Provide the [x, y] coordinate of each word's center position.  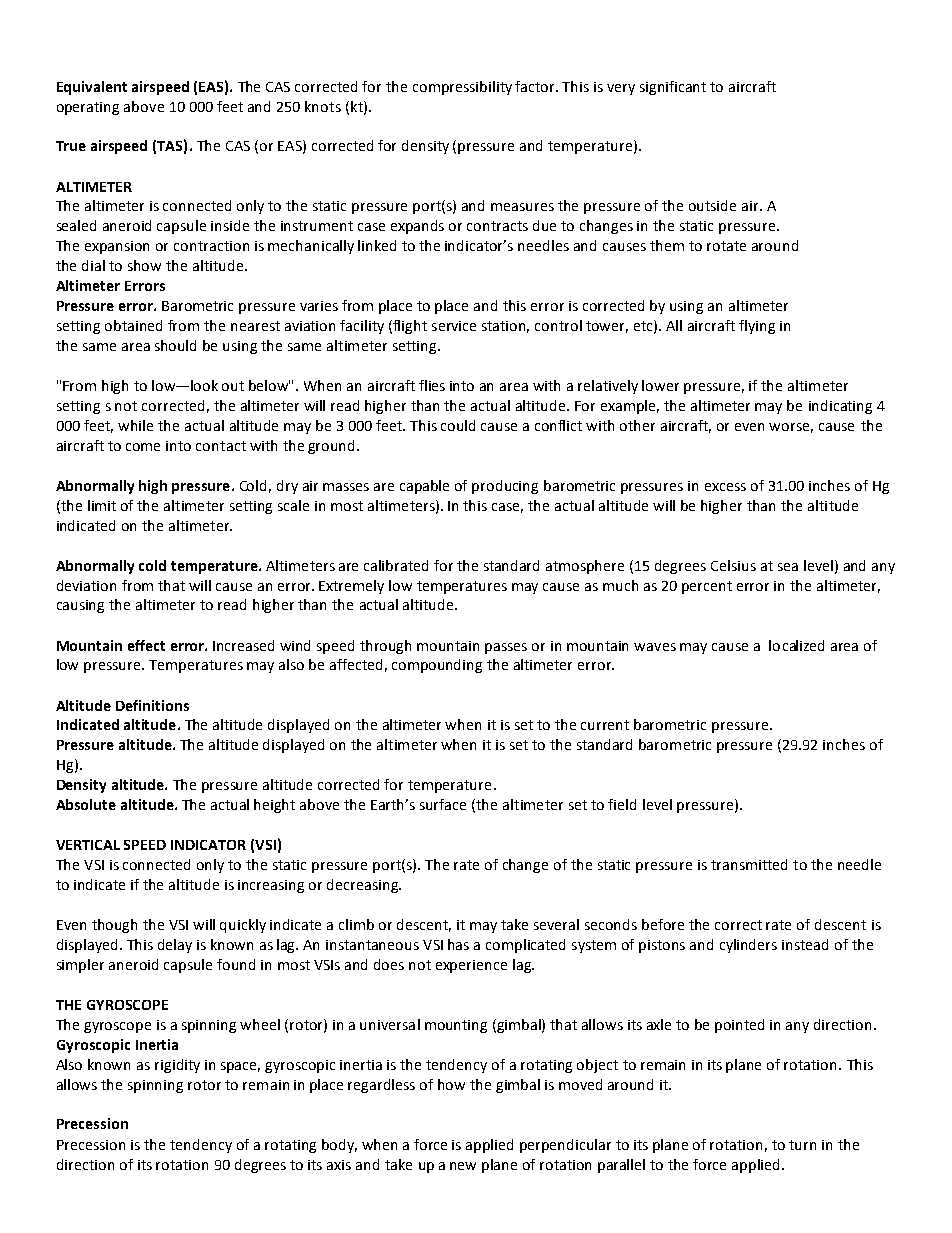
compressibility [462, 88]
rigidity [177, 1066]
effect [146, 645]
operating [88, 108]
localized [796, 645]
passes [506, 648]
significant [673, 88]
